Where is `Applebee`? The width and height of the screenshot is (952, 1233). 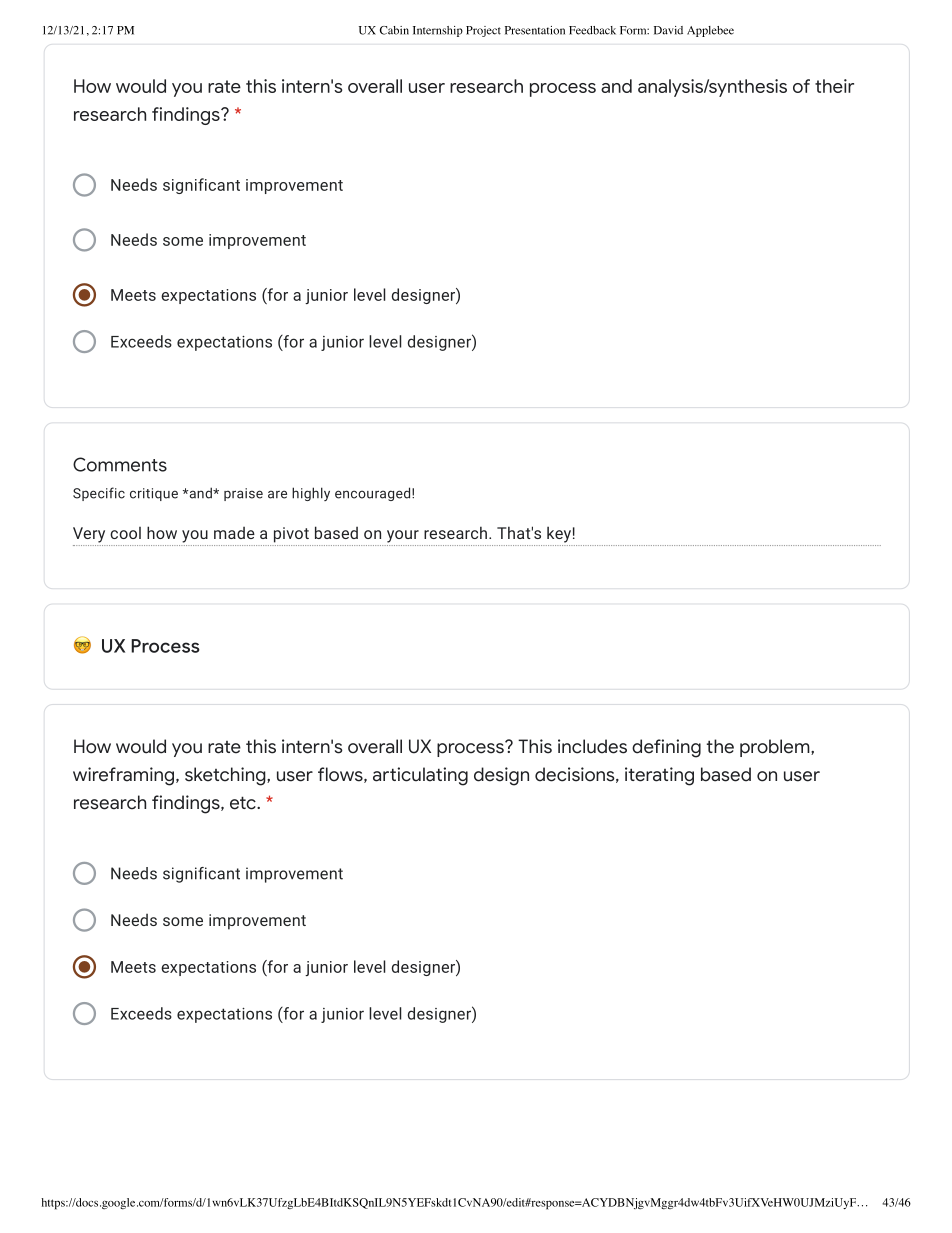 Applebee is located at coordinates (710, 31).
